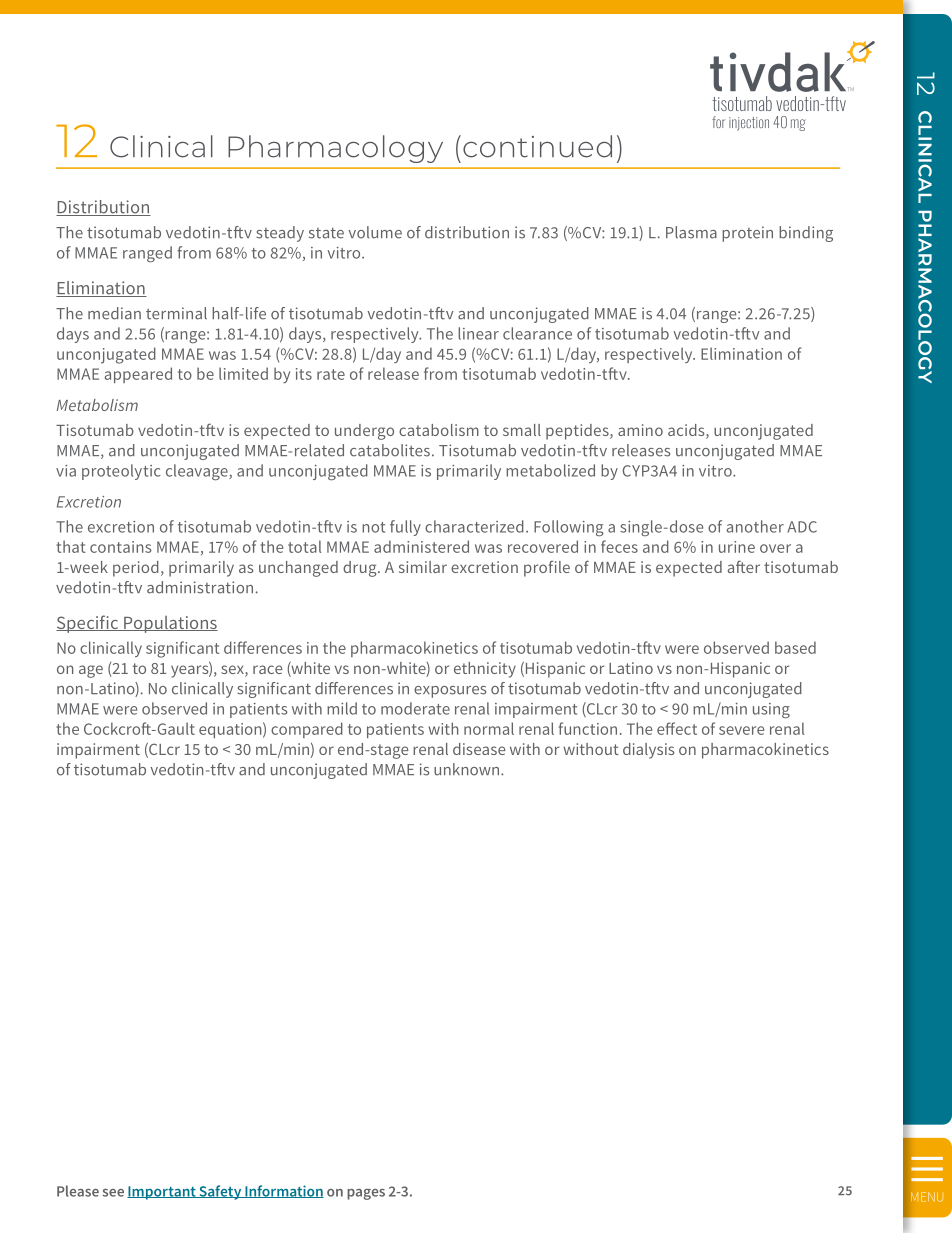 The height and width of the screenshot is (1233, 952). What do you see at coordinates (802, 527) in the screenshot?
I see `ADC` at bounding box center [802, 527].
